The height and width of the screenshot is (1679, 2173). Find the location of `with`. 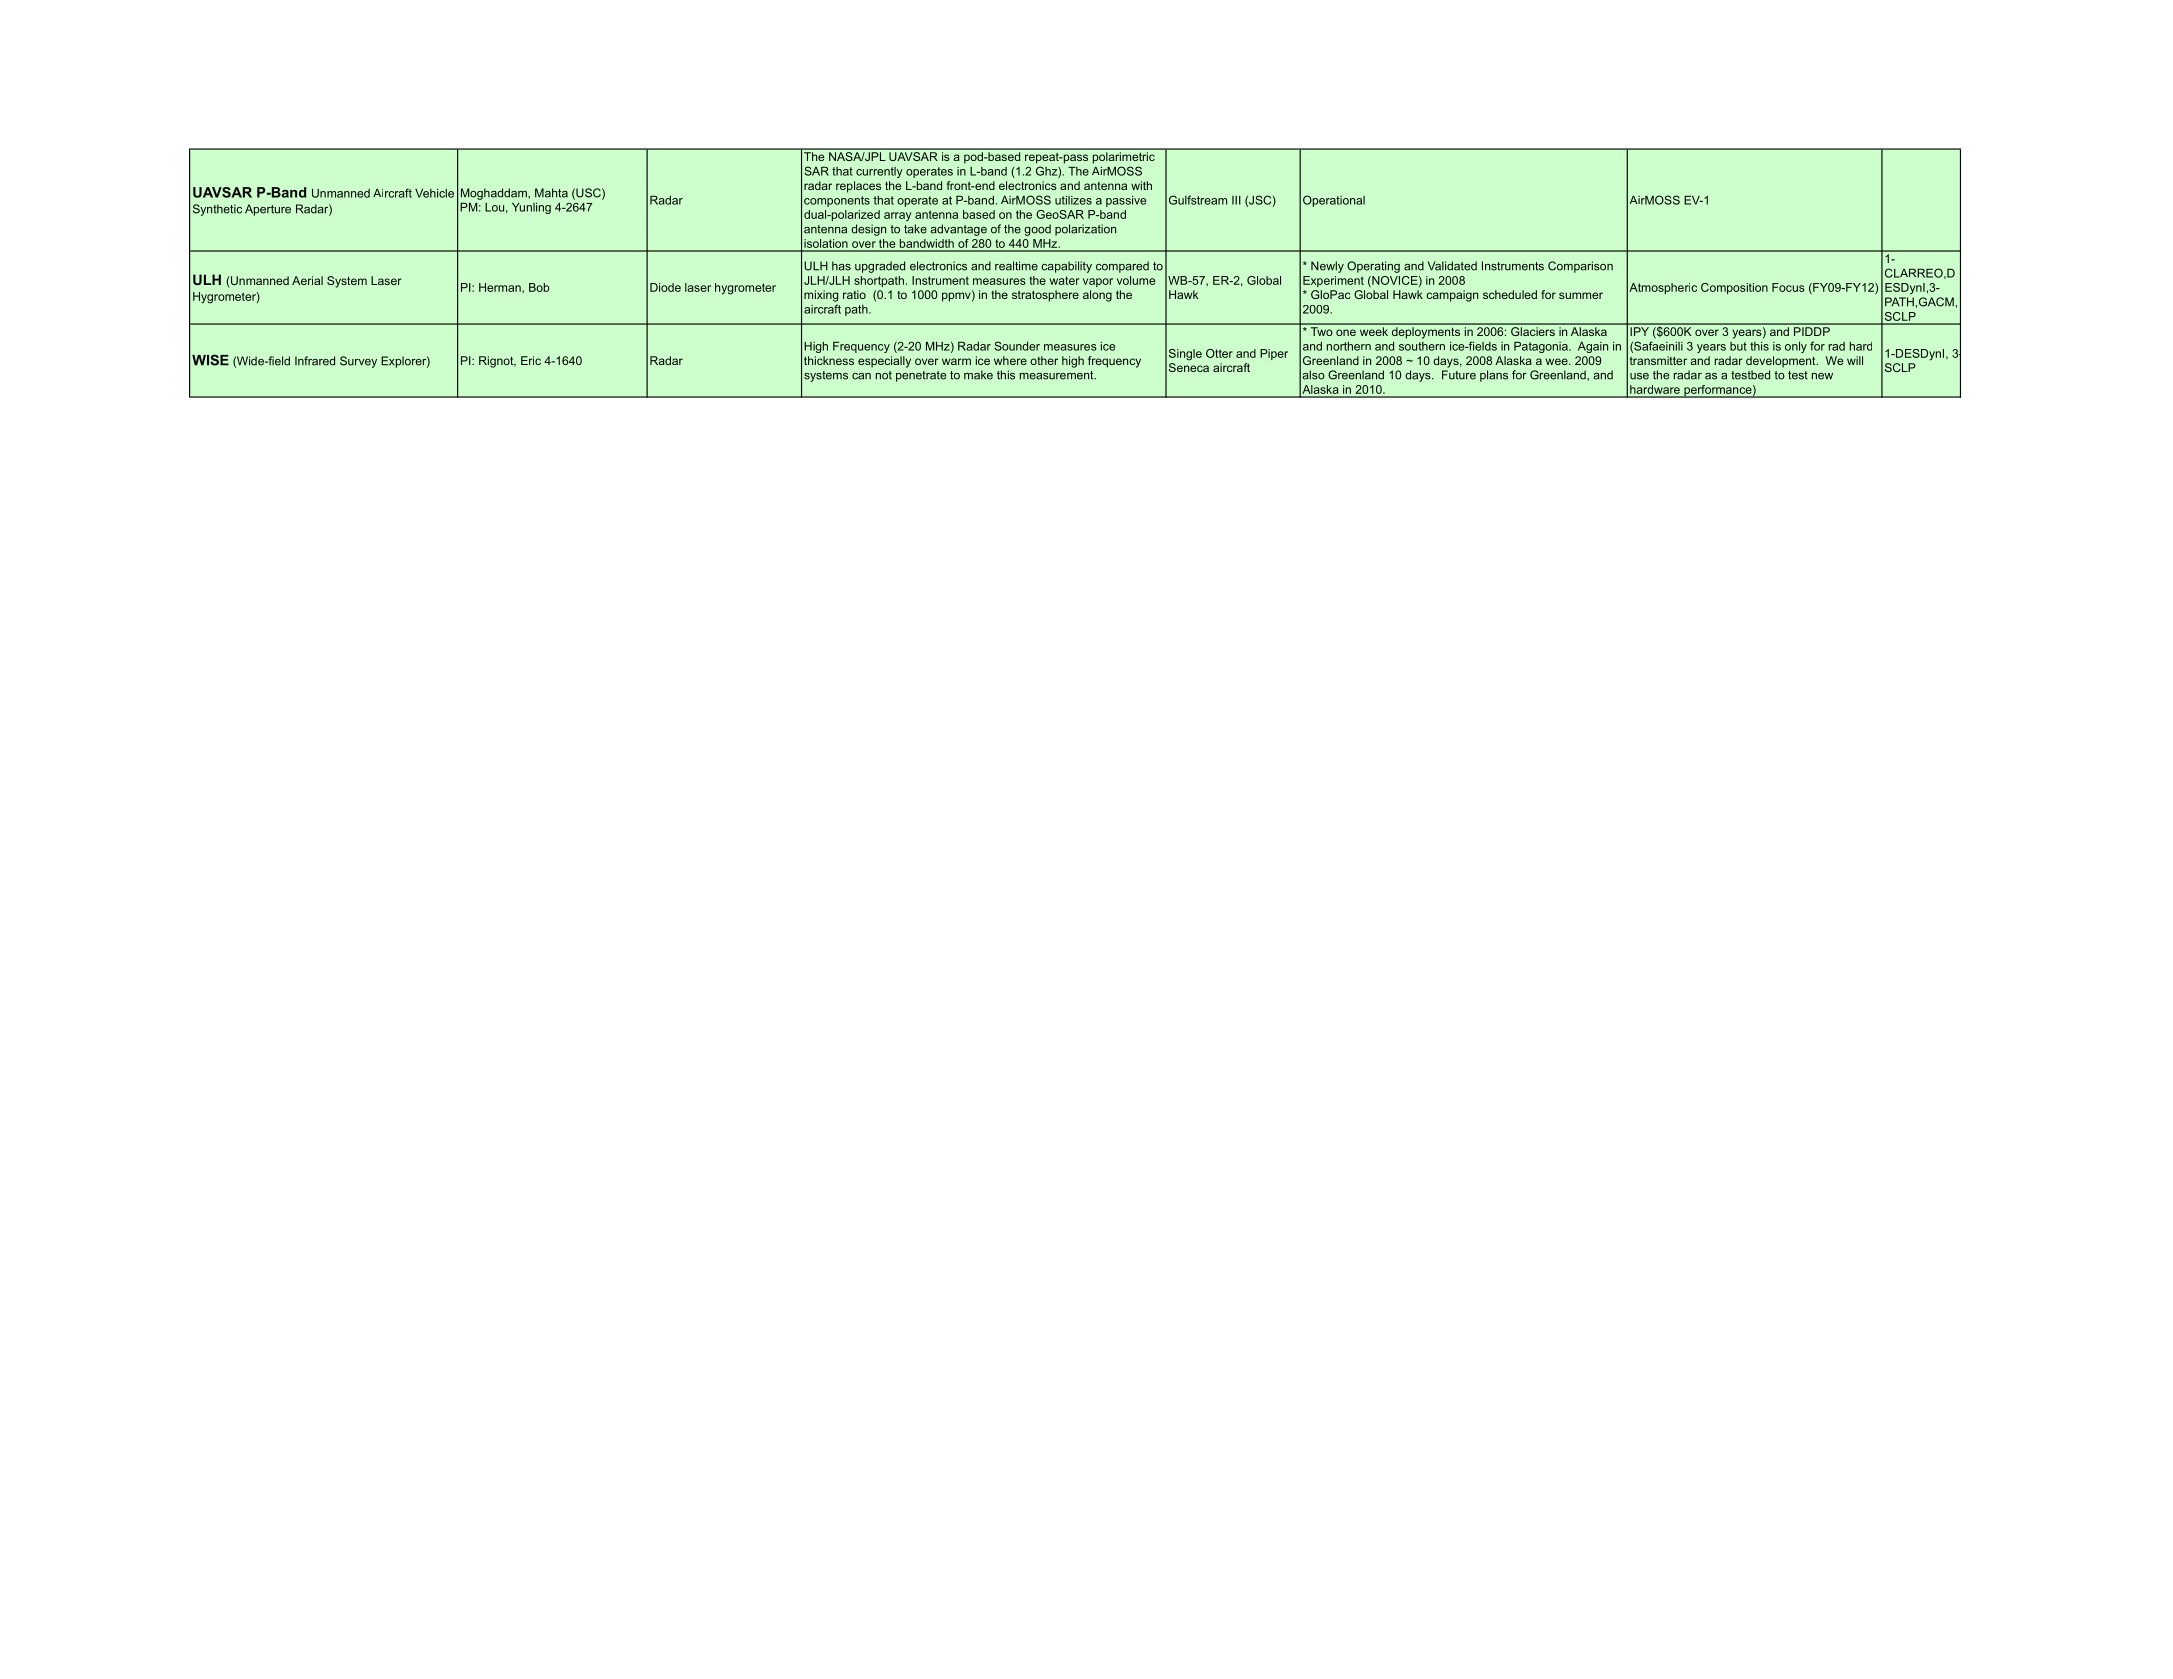

with is located at coordinates (1141, 185).
